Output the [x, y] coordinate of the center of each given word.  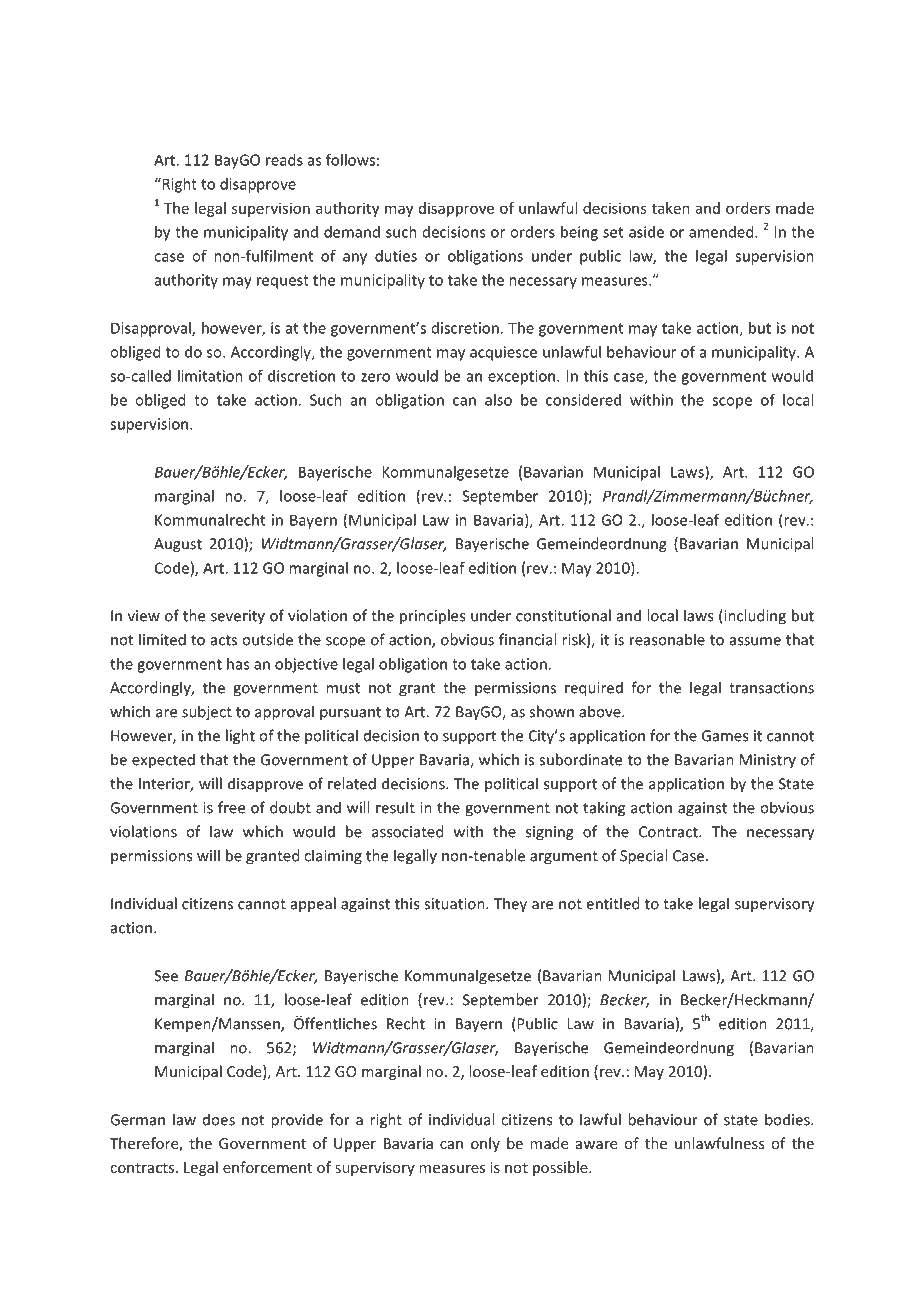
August [178, 545]
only [485, 1144]
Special [643, 857]
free [231, 807]
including [754, 617]
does [219, 1119]
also [498, 400]
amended [722, 232]
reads [284, 160]
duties [396, 256]
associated [408, 831]
